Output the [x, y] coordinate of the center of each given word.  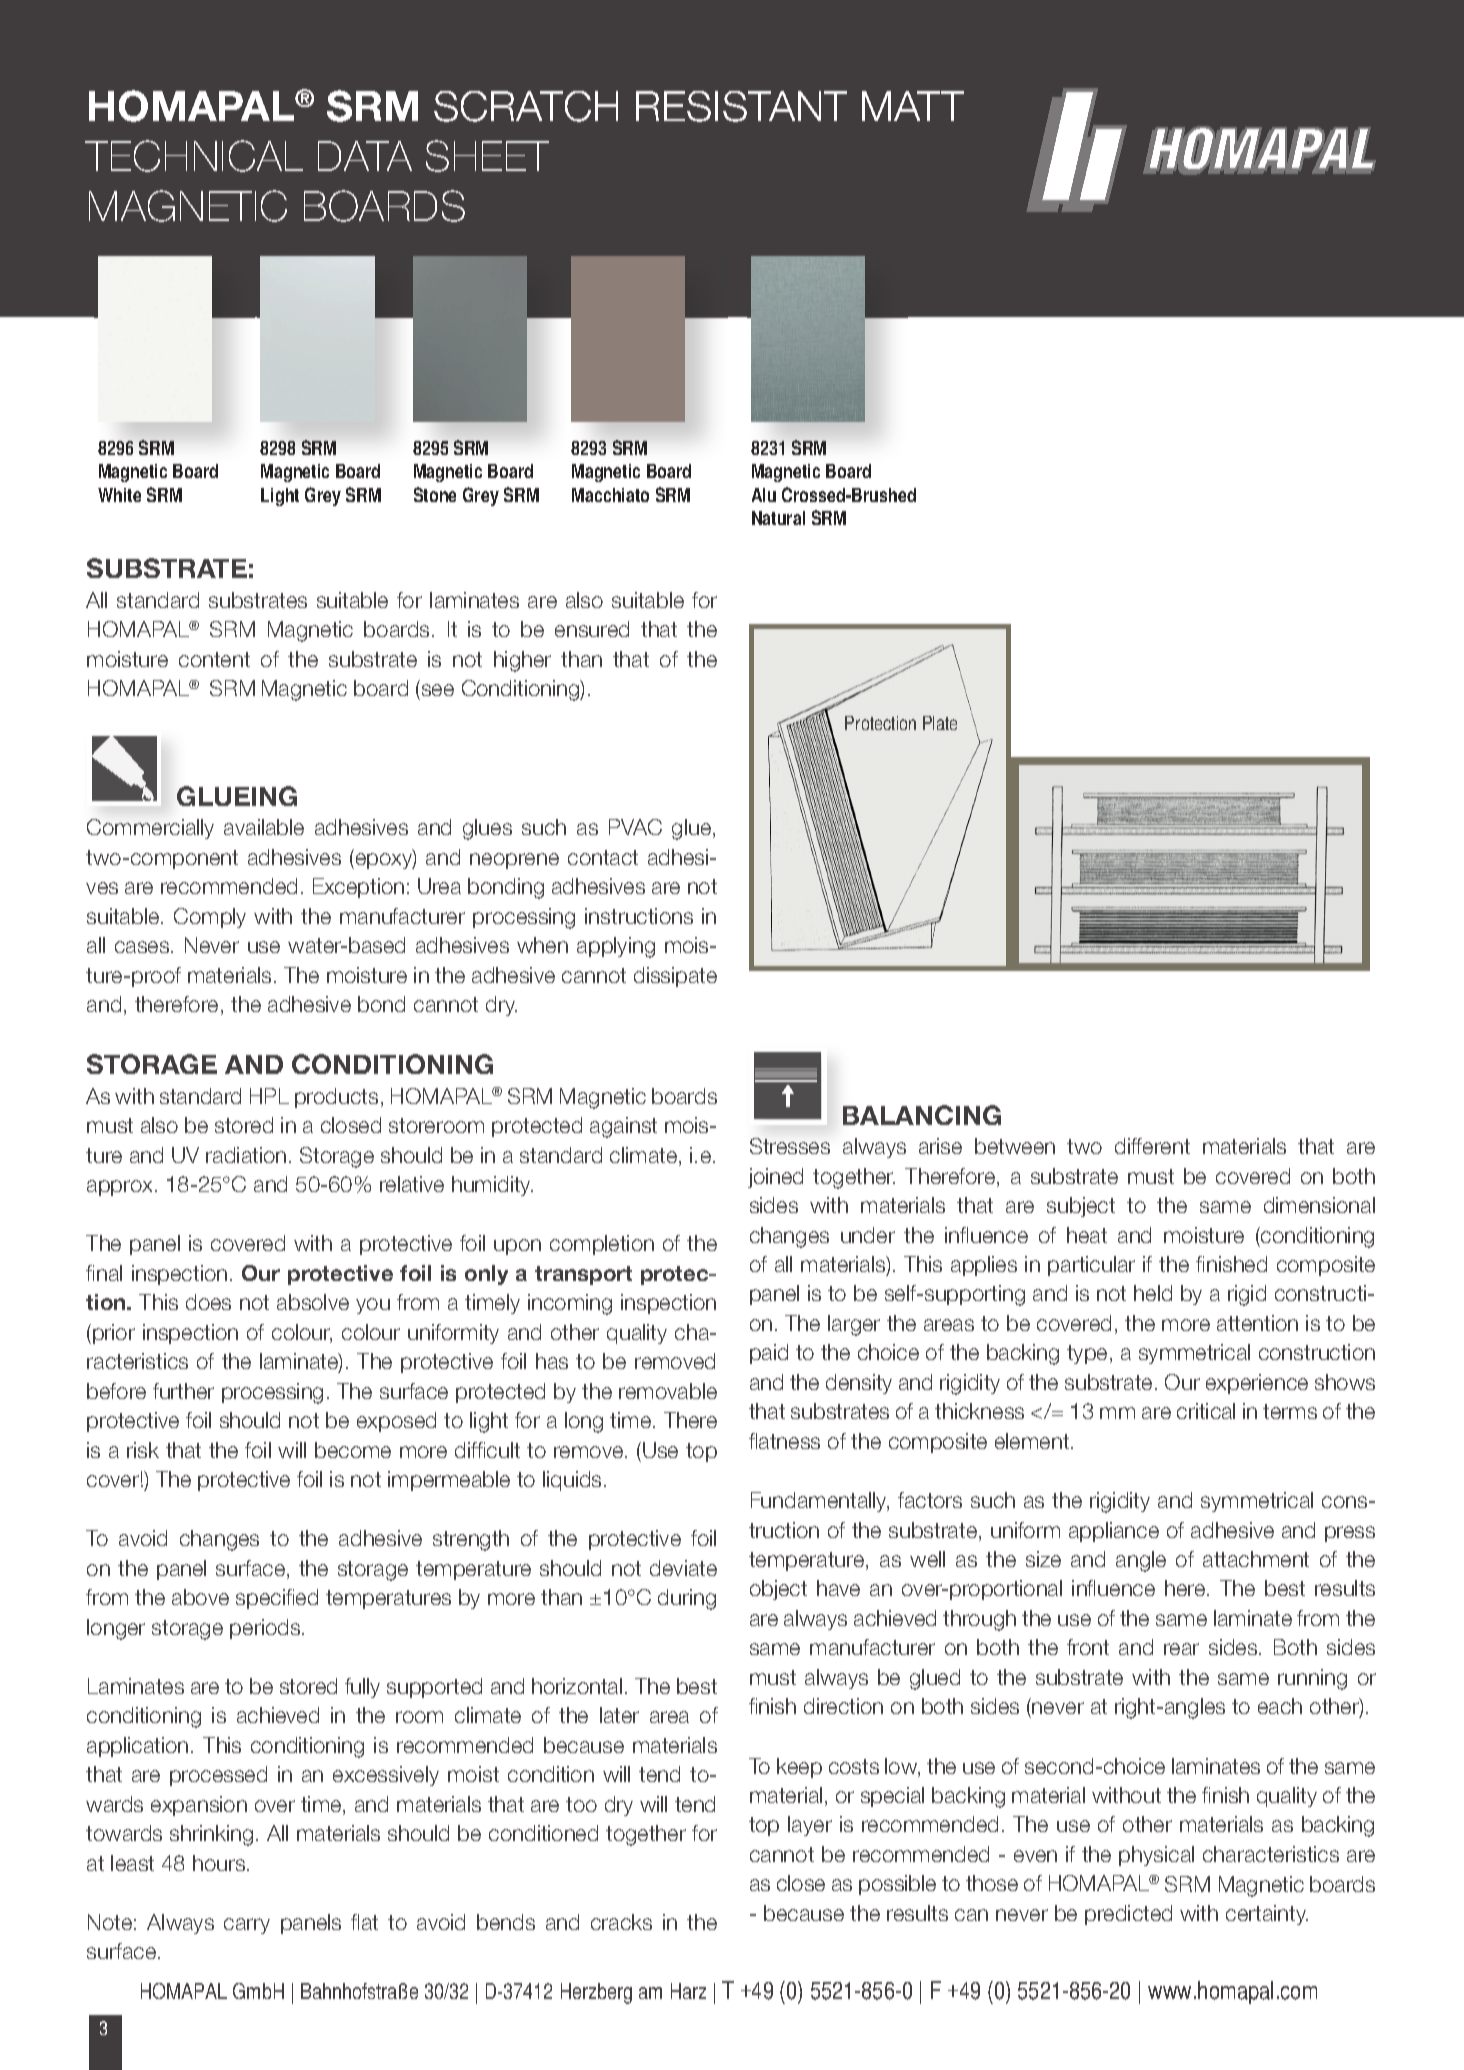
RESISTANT [741, 106]
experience [1257, 1384]
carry [247, 1926]
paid [769, 1354]
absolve [313, 1302]
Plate [940, 723]
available [264, 827]
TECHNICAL [194, 156]
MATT [913, 106]
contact [603, 857]
